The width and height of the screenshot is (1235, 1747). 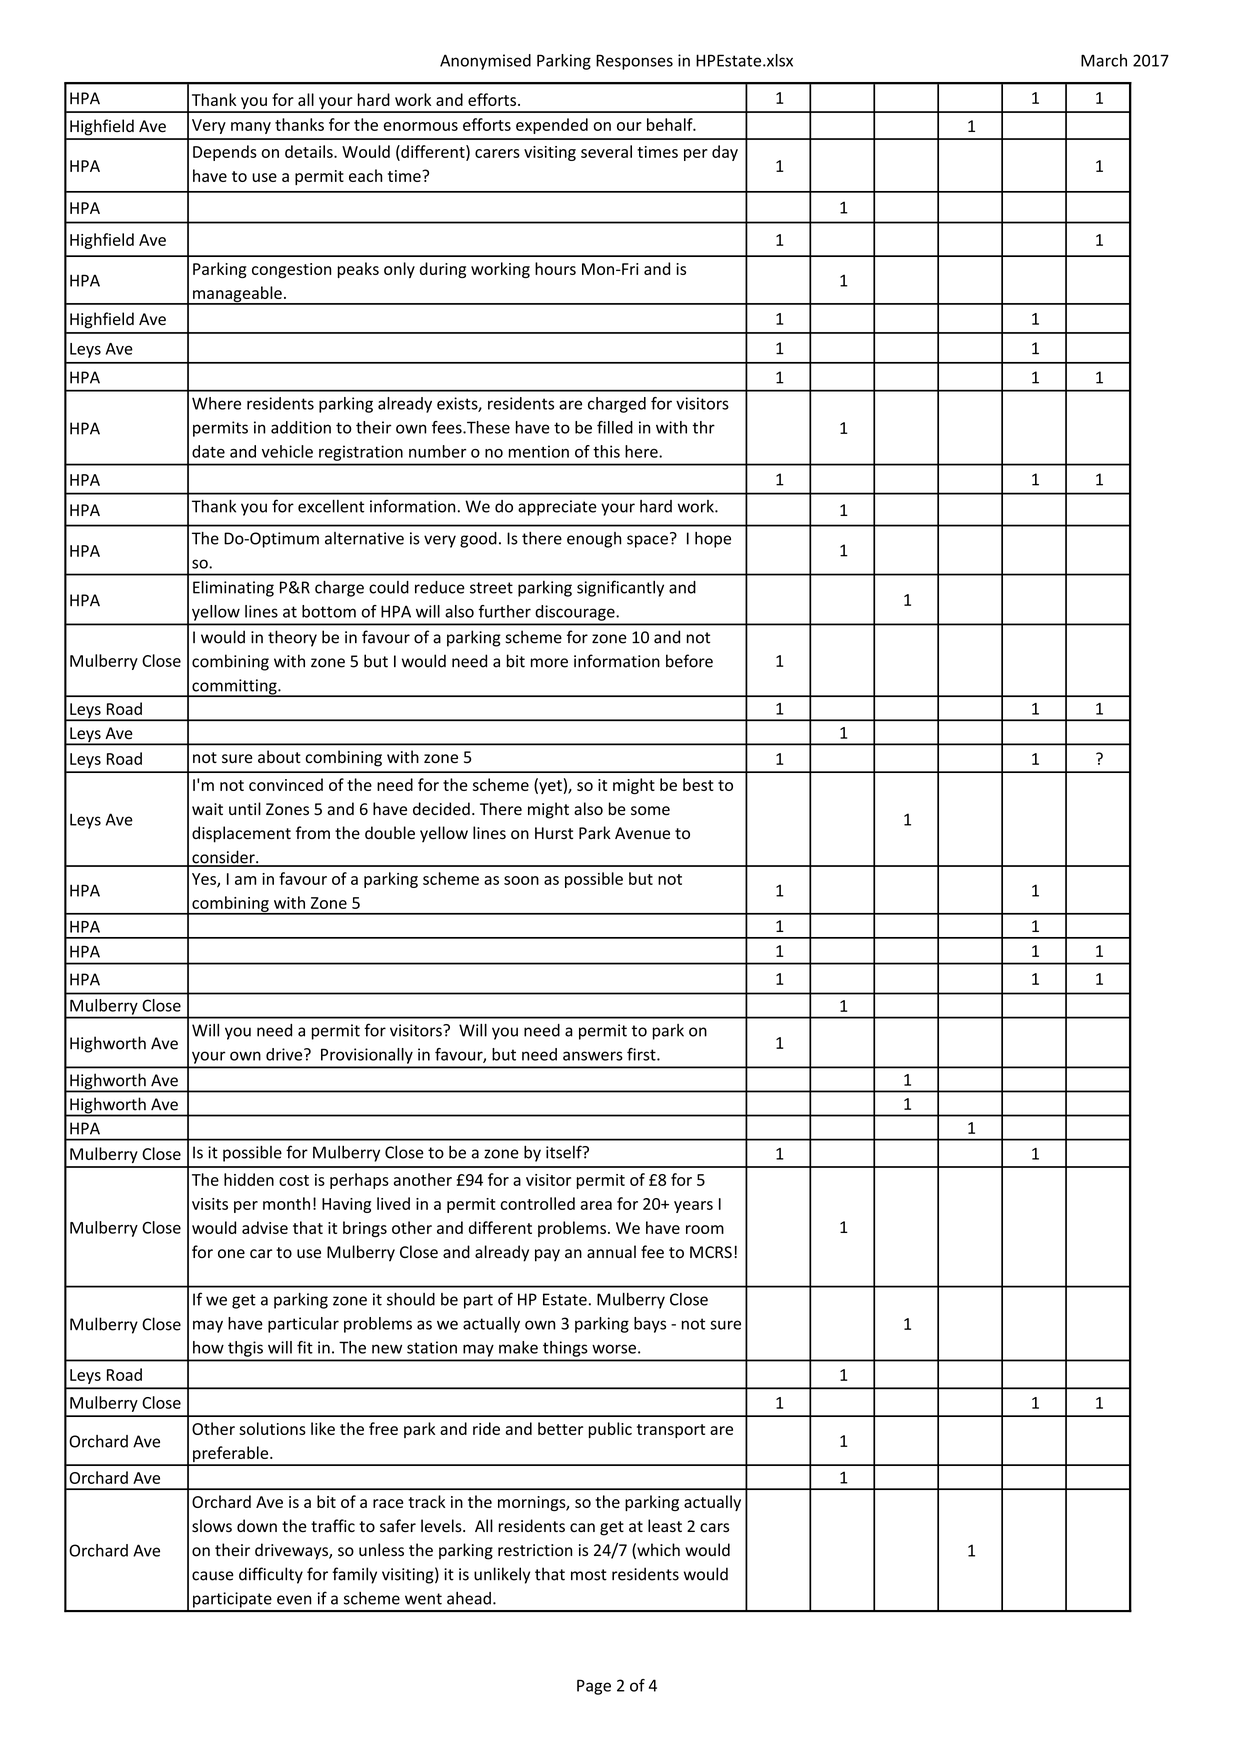 What do you see at coordinates (647, 541) in the screenshot?
I see `space` at bounding box center [647, 541].
